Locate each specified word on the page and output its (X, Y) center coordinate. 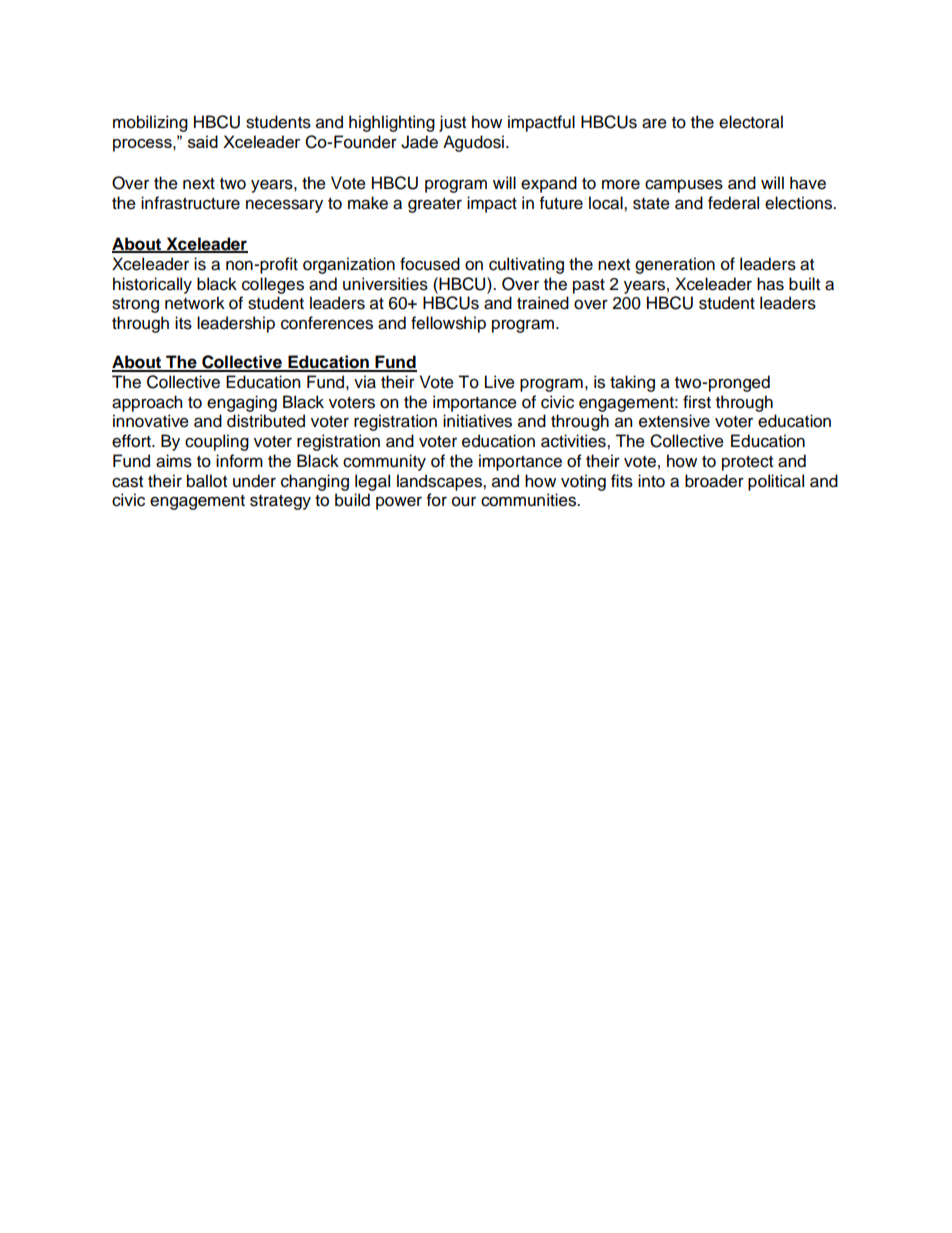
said (203, 141)
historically (152, 285)
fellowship (448, 324)
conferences (327, 323)
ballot (207, 481)
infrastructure (190, 203)
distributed (266, 421)
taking (632, 383)
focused (430, 264)
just (452, 123)
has (770, 284)
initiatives (477, 421)
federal (733, 203)
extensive (674, 421)
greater (435, 205)
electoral (751, 122)
